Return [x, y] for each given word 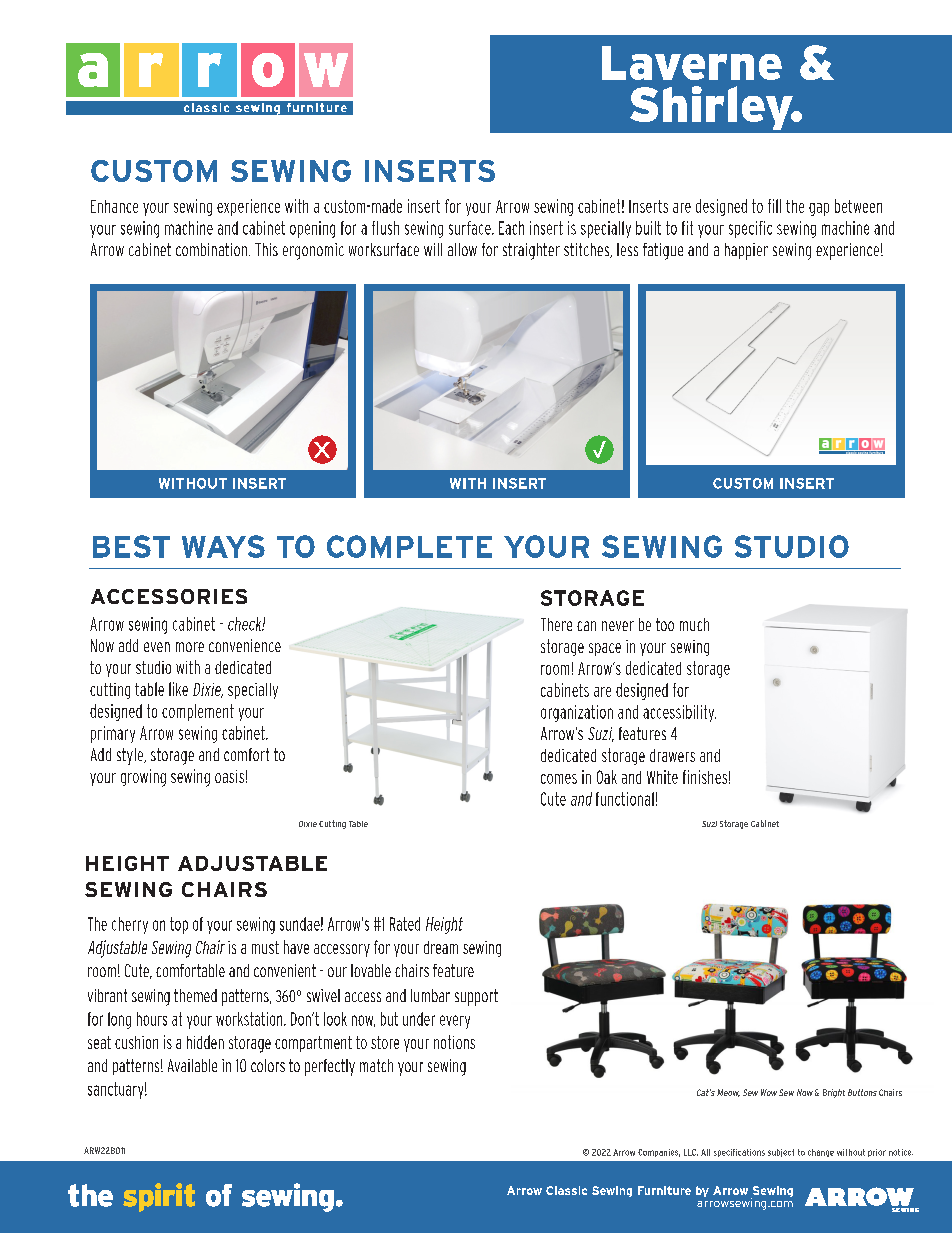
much [694, 624]
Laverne [692, 63]
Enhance [114, 206]
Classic [566, 1190]
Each [511, 228]
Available [192, 1065]
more [190, 647]
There [556, 624]
